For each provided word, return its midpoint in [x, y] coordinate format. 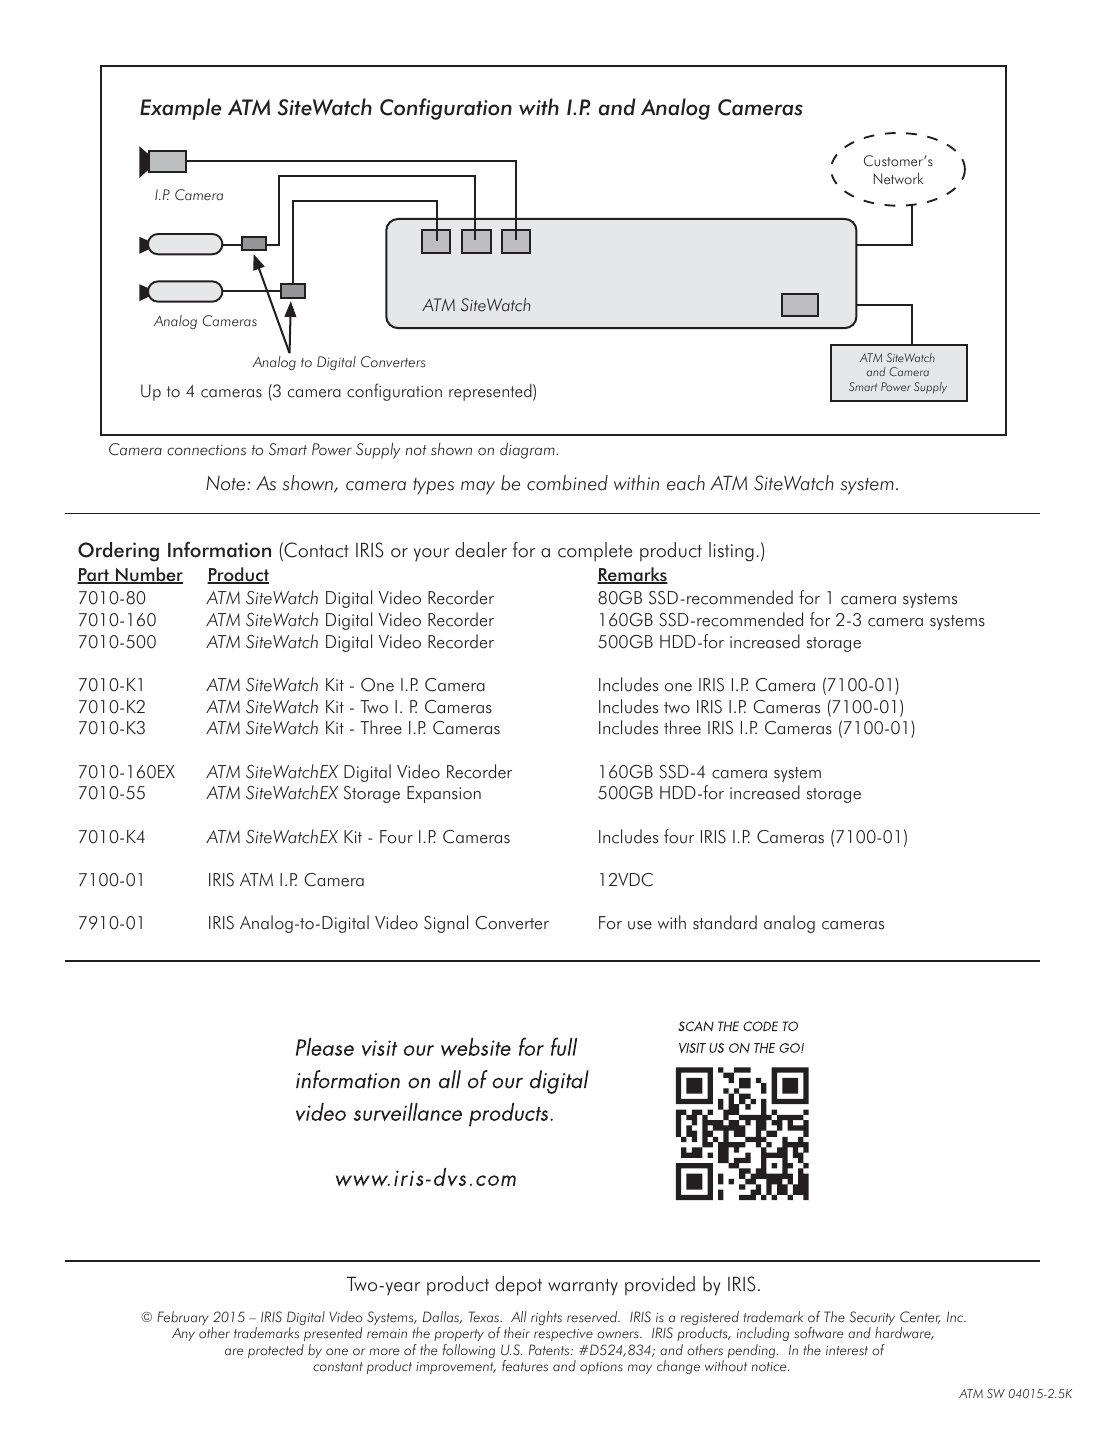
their [517, 1332]
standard [725, 922]
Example [181, 109]
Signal [446, 924]
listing [731, 552]
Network [899, 178]
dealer [481, 550]
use [640, 925]
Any [183, 1334]
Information [219, 550]
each [686, 483]
